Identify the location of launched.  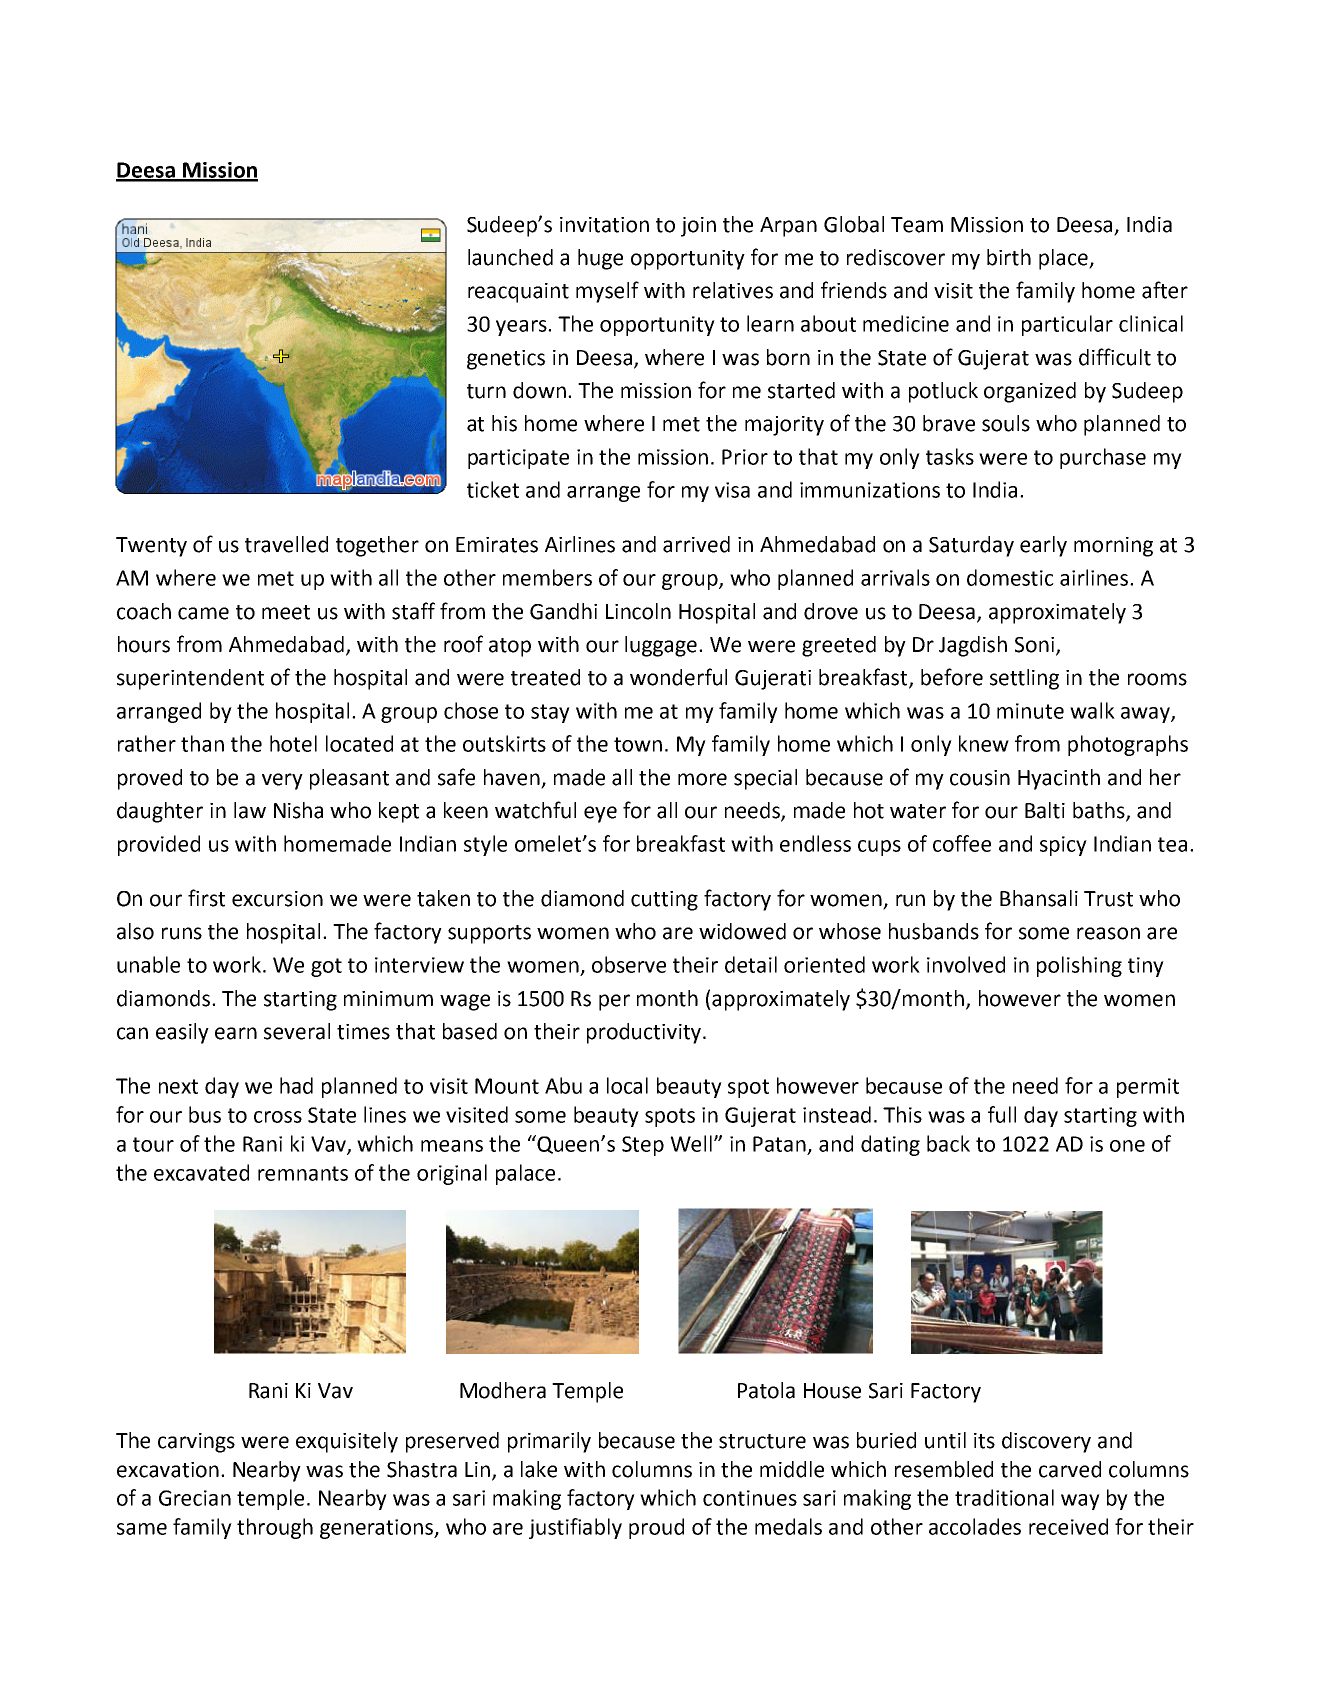
(510, 257).
